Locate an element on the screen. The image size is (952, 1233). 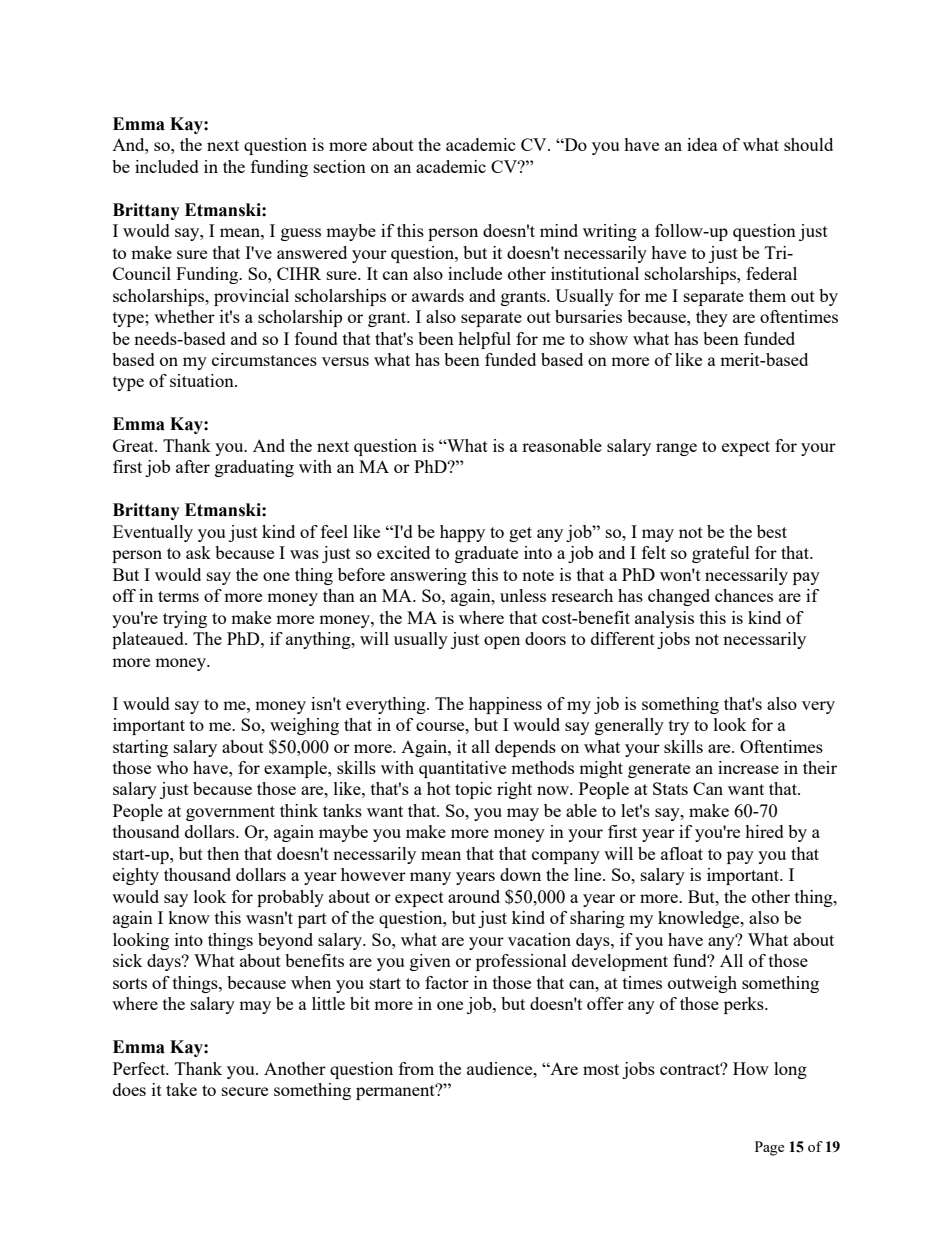
guess is located at coordinates (301, 234).
